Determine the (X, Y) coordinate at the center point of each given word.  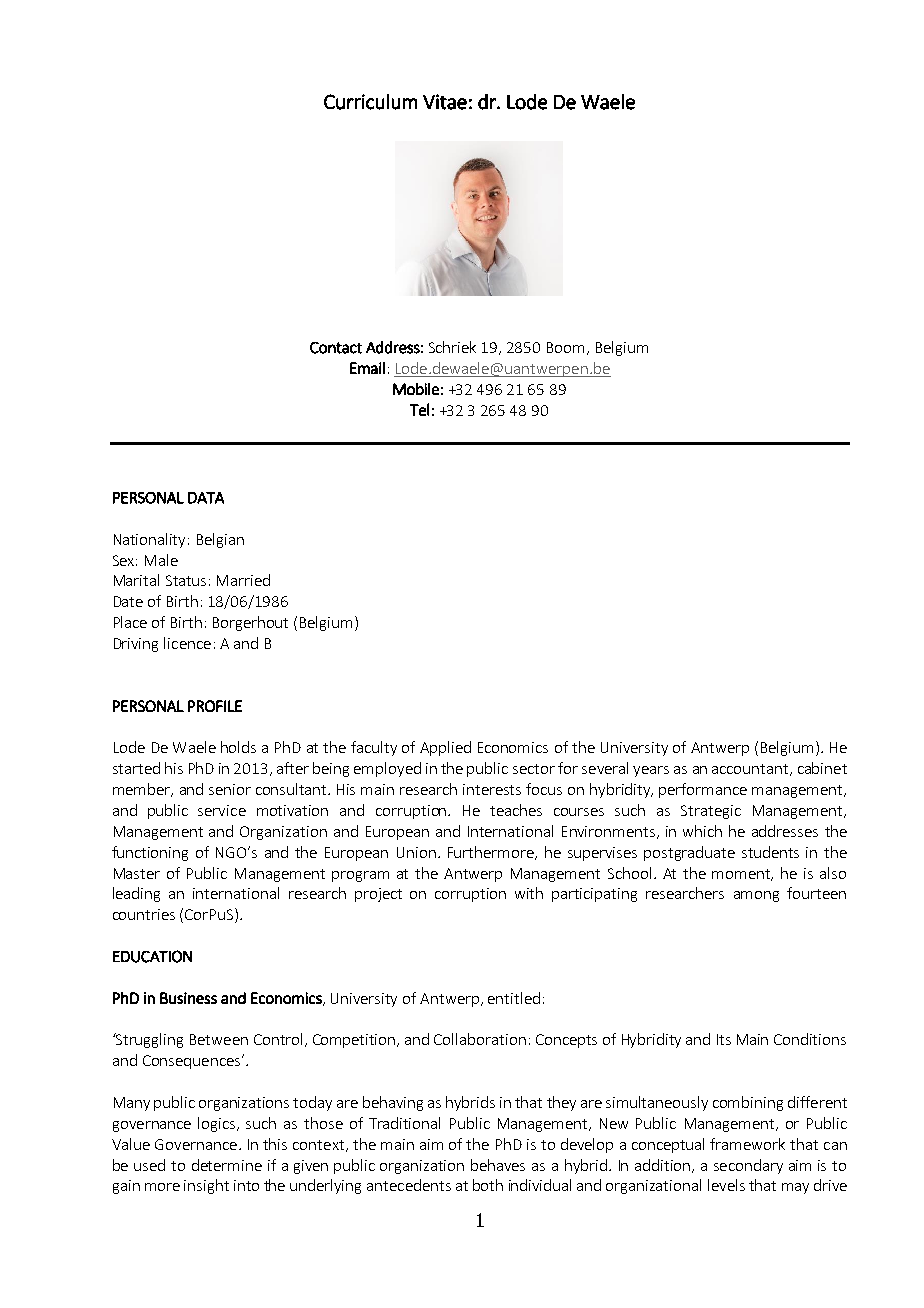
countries (144, 914)
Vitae (445, 102)
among (756, 896)
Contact (336, 348)
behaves (498, 1165)
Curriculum (370, 102)
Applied (445, 748)
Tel (419, 409)
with (529, 893)
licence (187, 643)
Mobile (416, 389)
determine (227, 1165)
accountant (751, 770)
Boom (565, 347)
